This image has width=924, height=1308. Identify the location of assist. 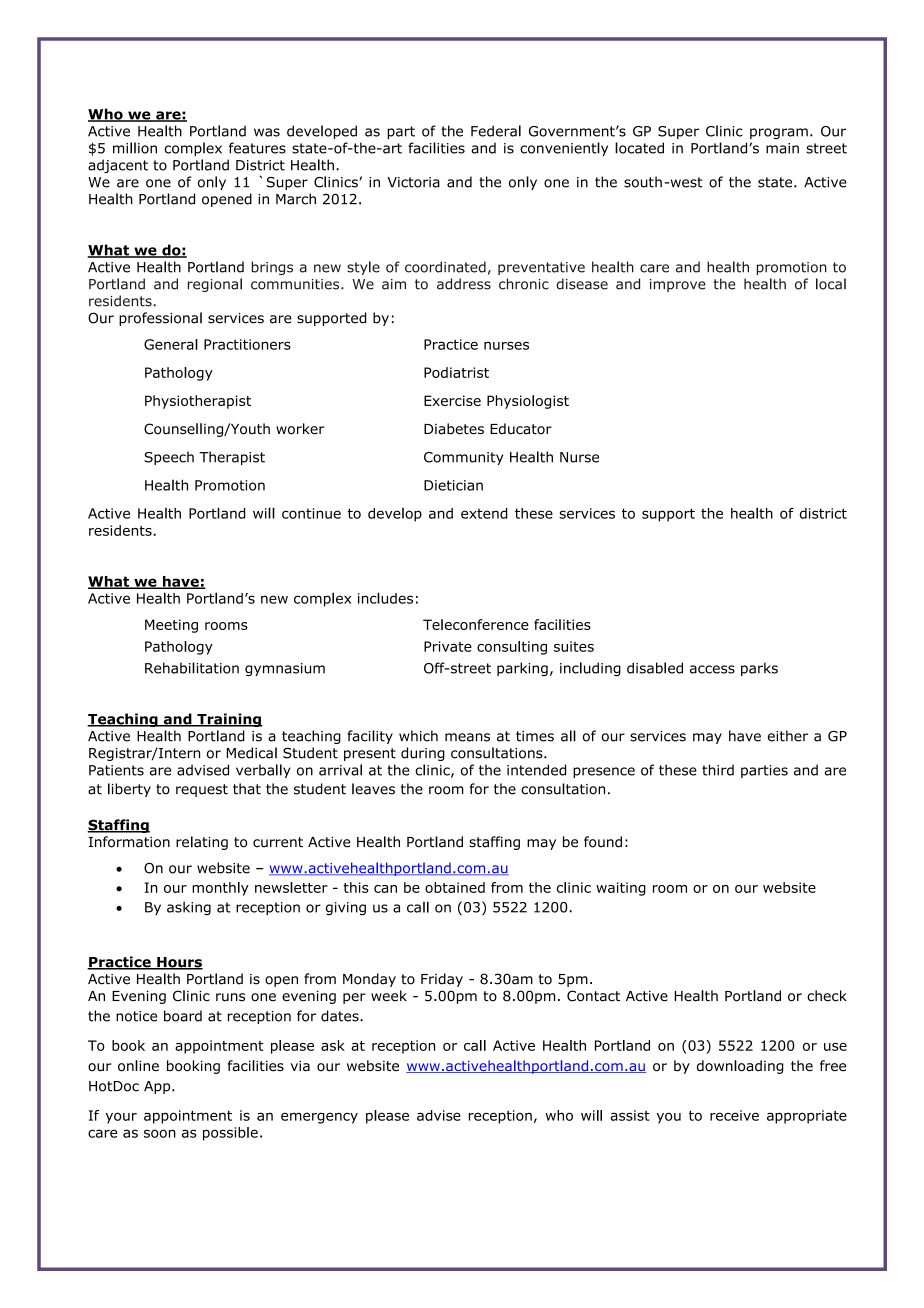
(630, 1115).
